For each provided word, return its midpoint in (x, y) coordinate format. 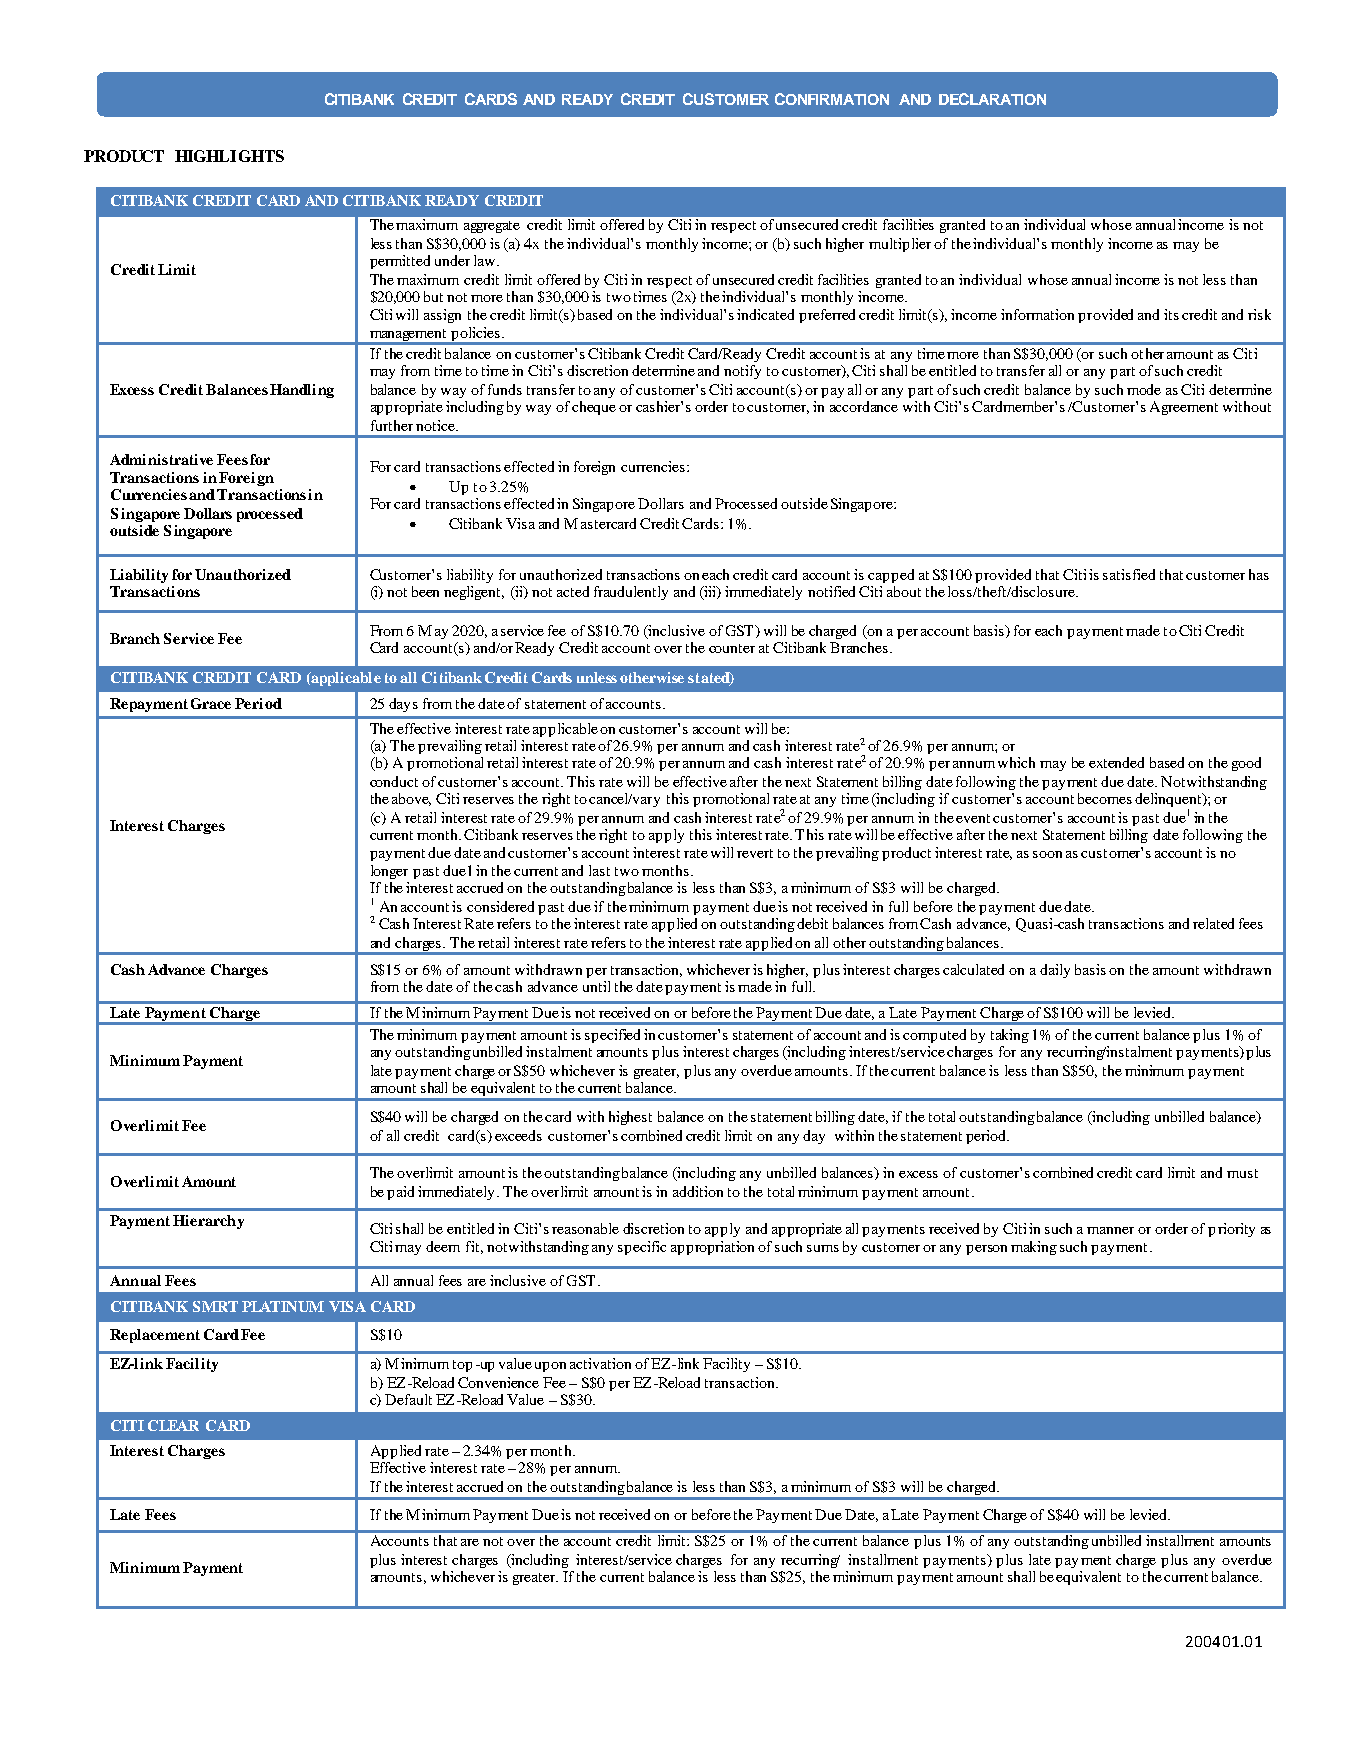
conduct (394, 781)
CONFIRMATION (832, 99)
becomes (1105, 798)
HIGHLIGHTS (229, 156)
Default (408, 1399)
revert (755, 853)
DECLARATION (992, 99)
